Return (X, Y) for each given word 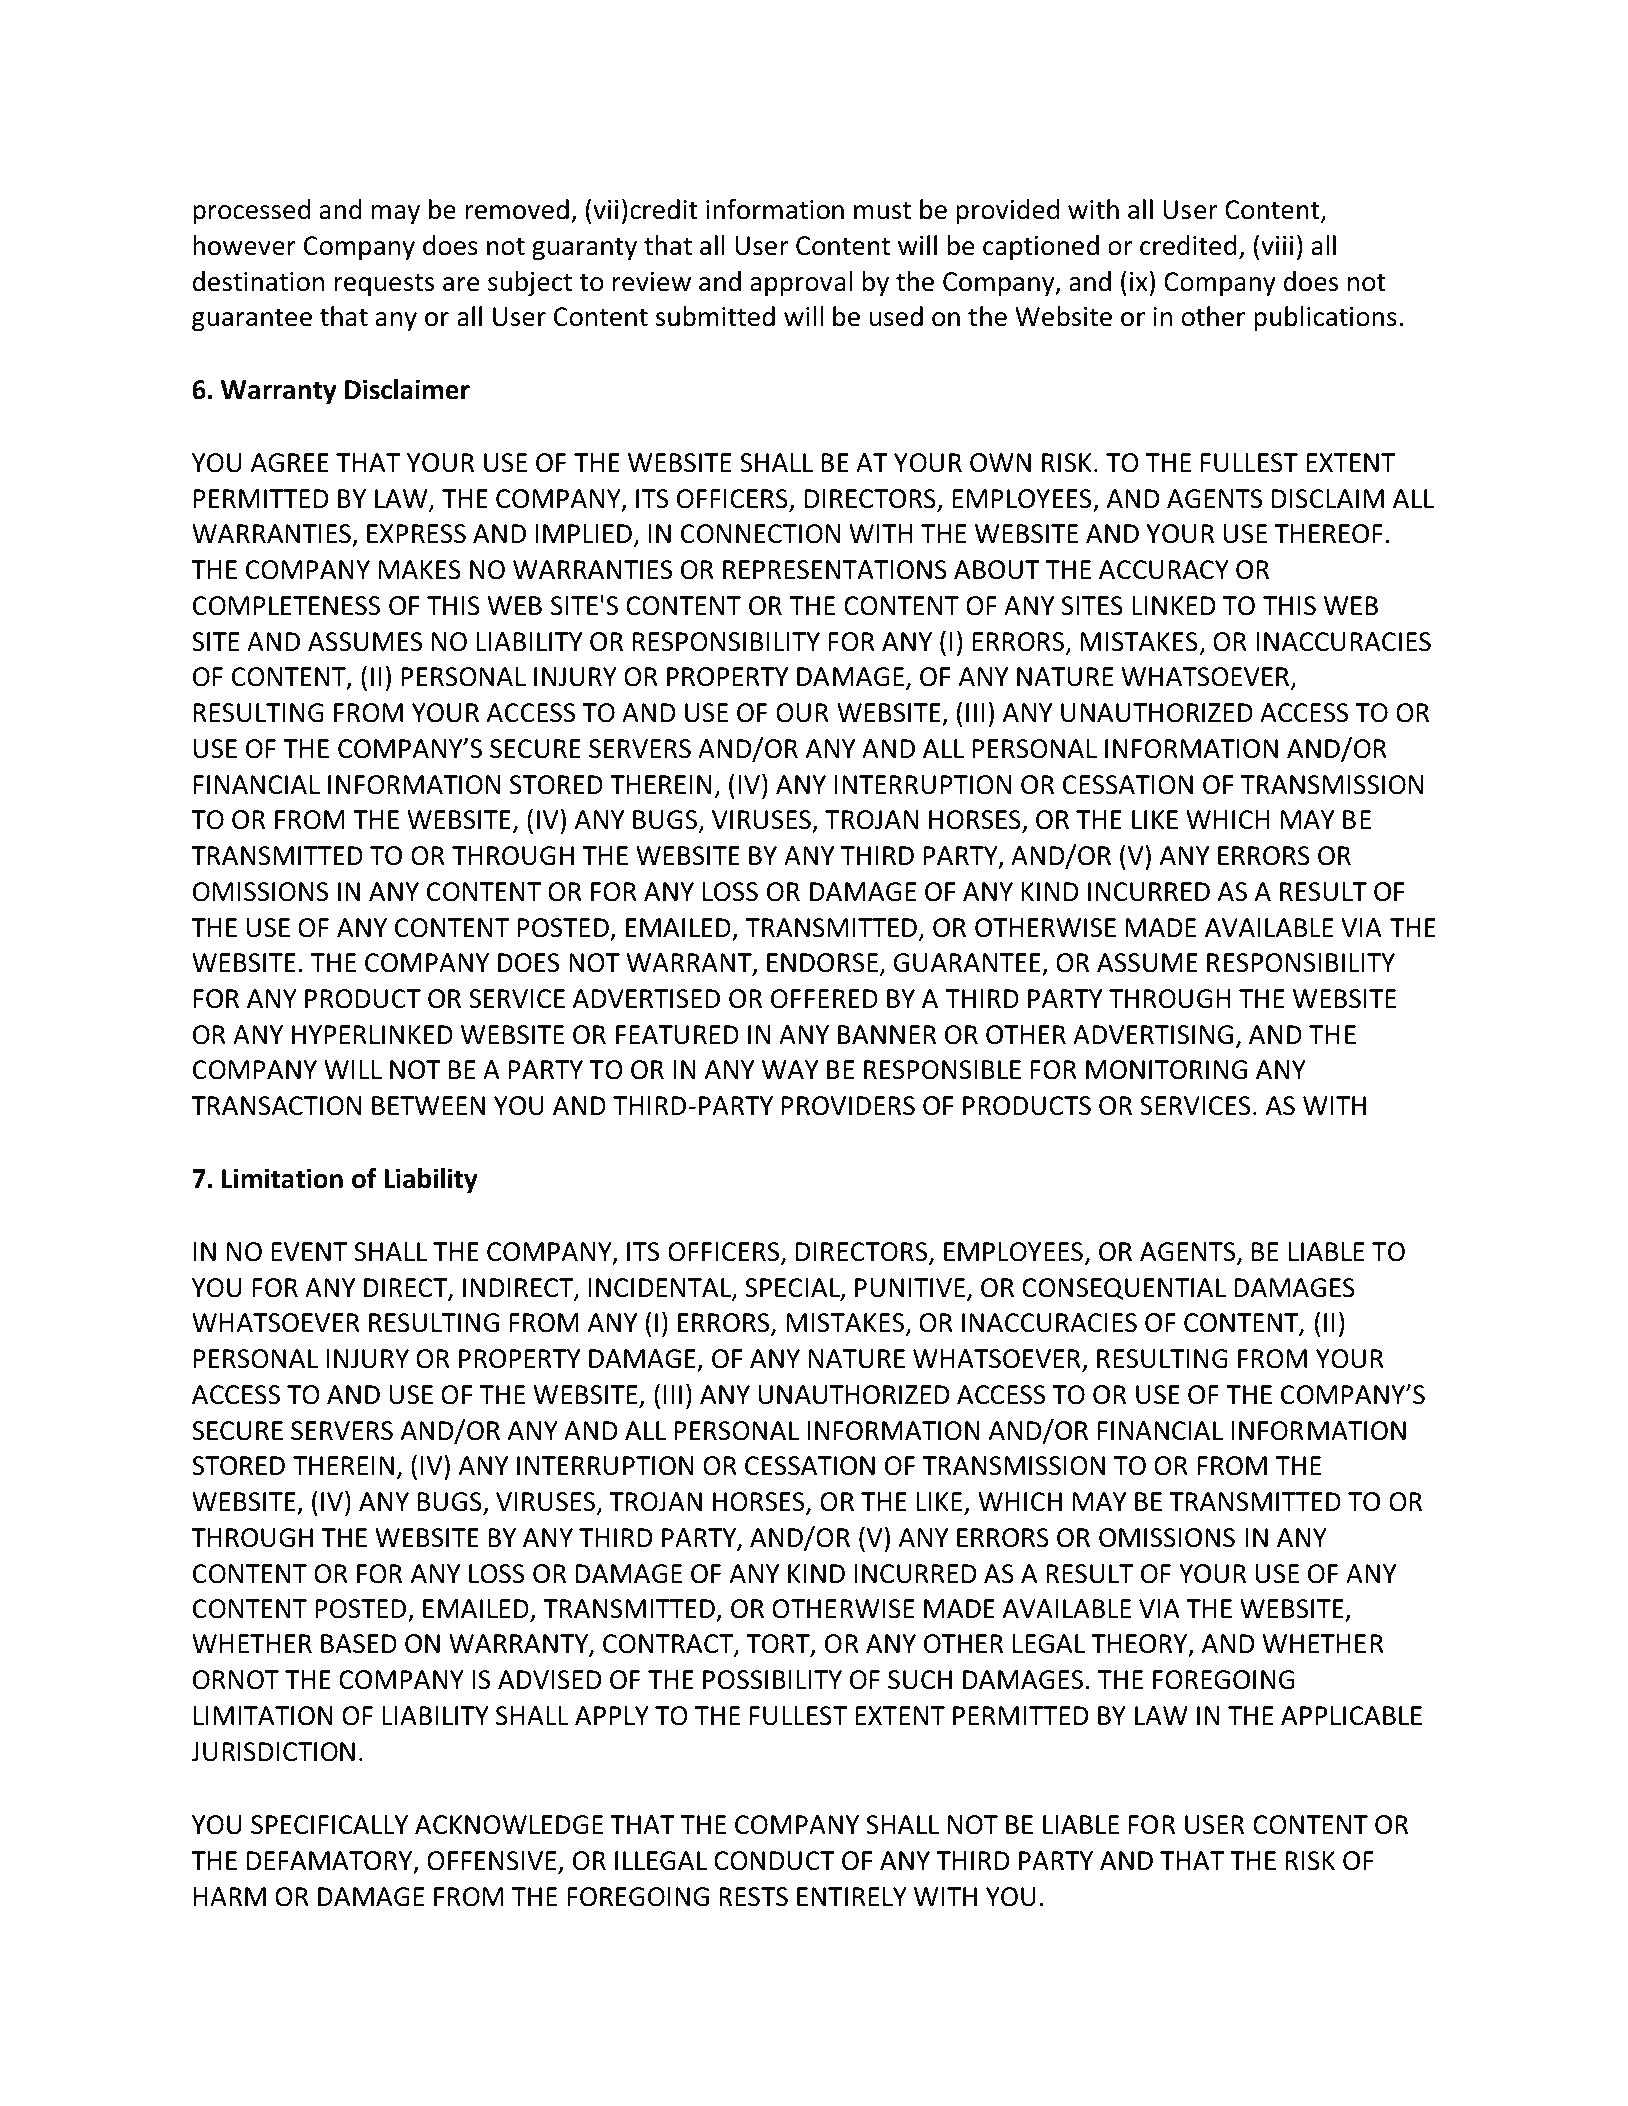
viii (1277, 245)
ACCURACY (1164, 570)
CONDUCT (774, 1861)
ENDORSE (824, 964)
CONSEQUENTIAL (1124, 1289)
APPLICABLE (1351, 1716)
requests (384, 285)
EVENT (309, 1251)
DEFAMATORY (331, 1862)
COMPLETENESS (286, 606)
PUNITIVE (911, 1289)
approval (801, 284)
